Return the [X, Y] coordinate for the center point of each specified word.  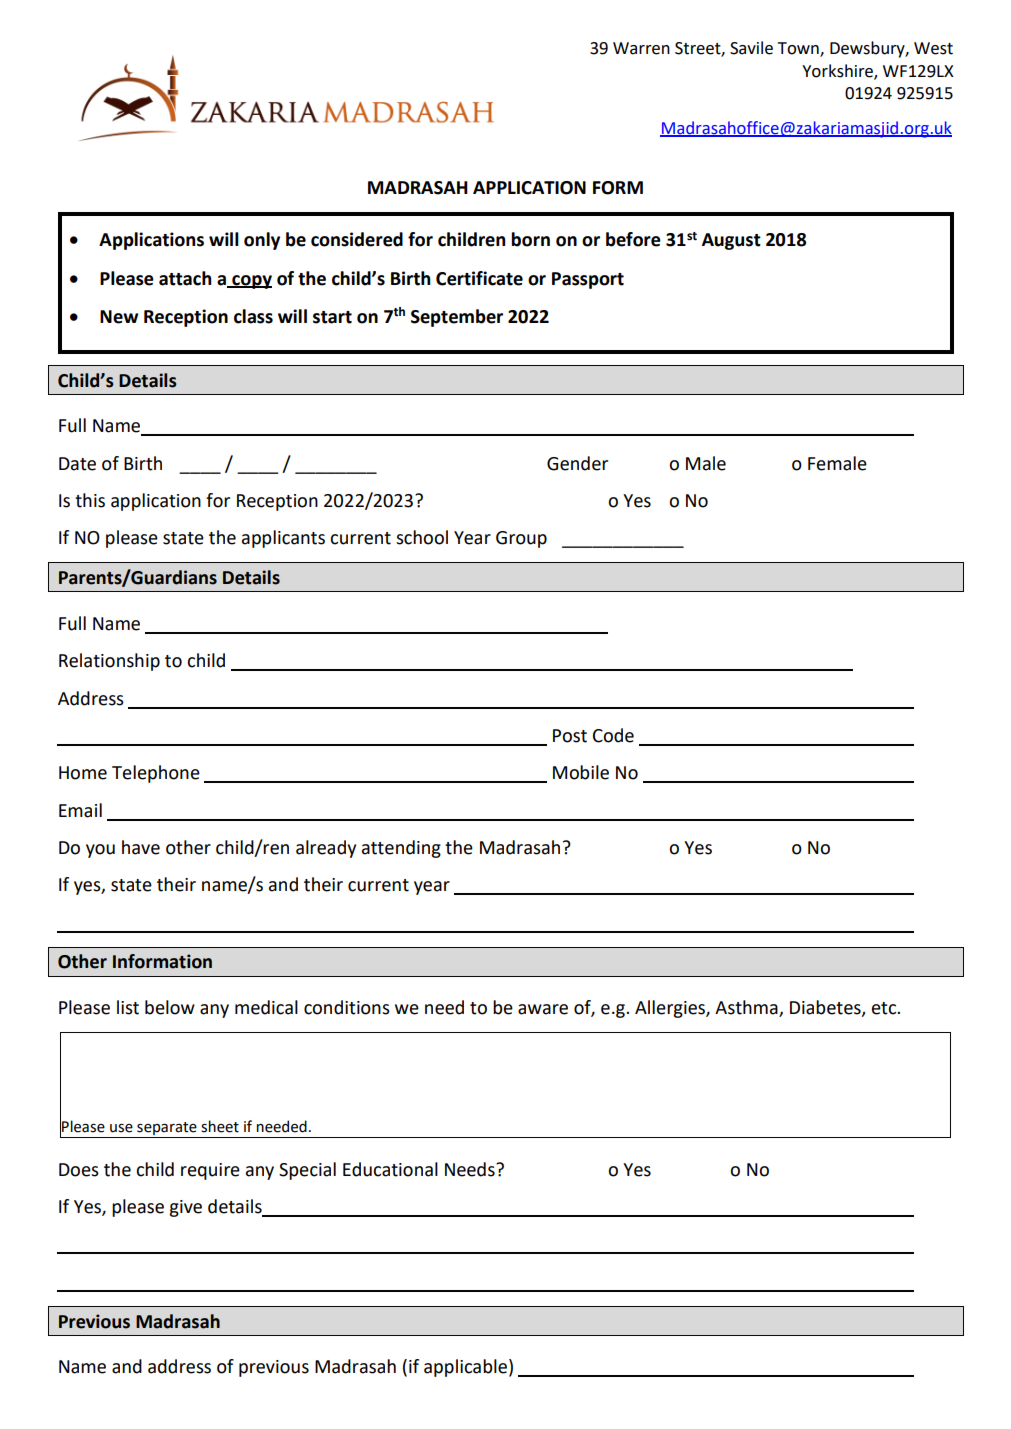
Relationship [109, 662]
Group [521, 539]
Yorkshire [838, 71]
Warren [641, 48]
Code [613, 735]
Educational [390, 1169]
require [210, 1171]
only [262, 241]
